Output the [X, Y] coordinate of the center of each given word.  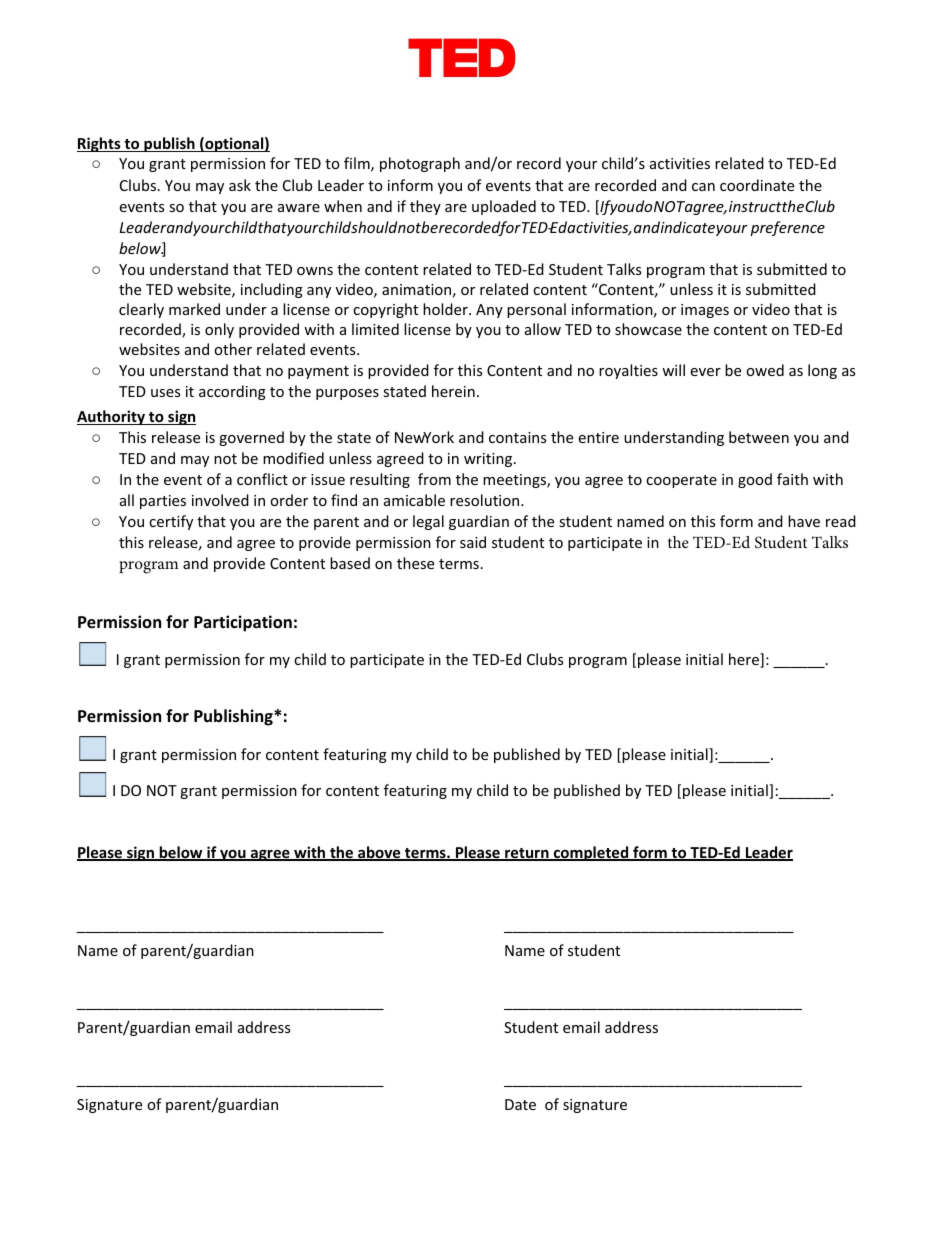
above [379, 853]
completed [591, 853]
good [755, 480]
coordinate [757, 185]
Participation [243, 623]
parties [163, 502]
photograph [420, 164]
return [527, 854]
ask [240, 185]
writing [488, 460]
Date [520, 1104]
